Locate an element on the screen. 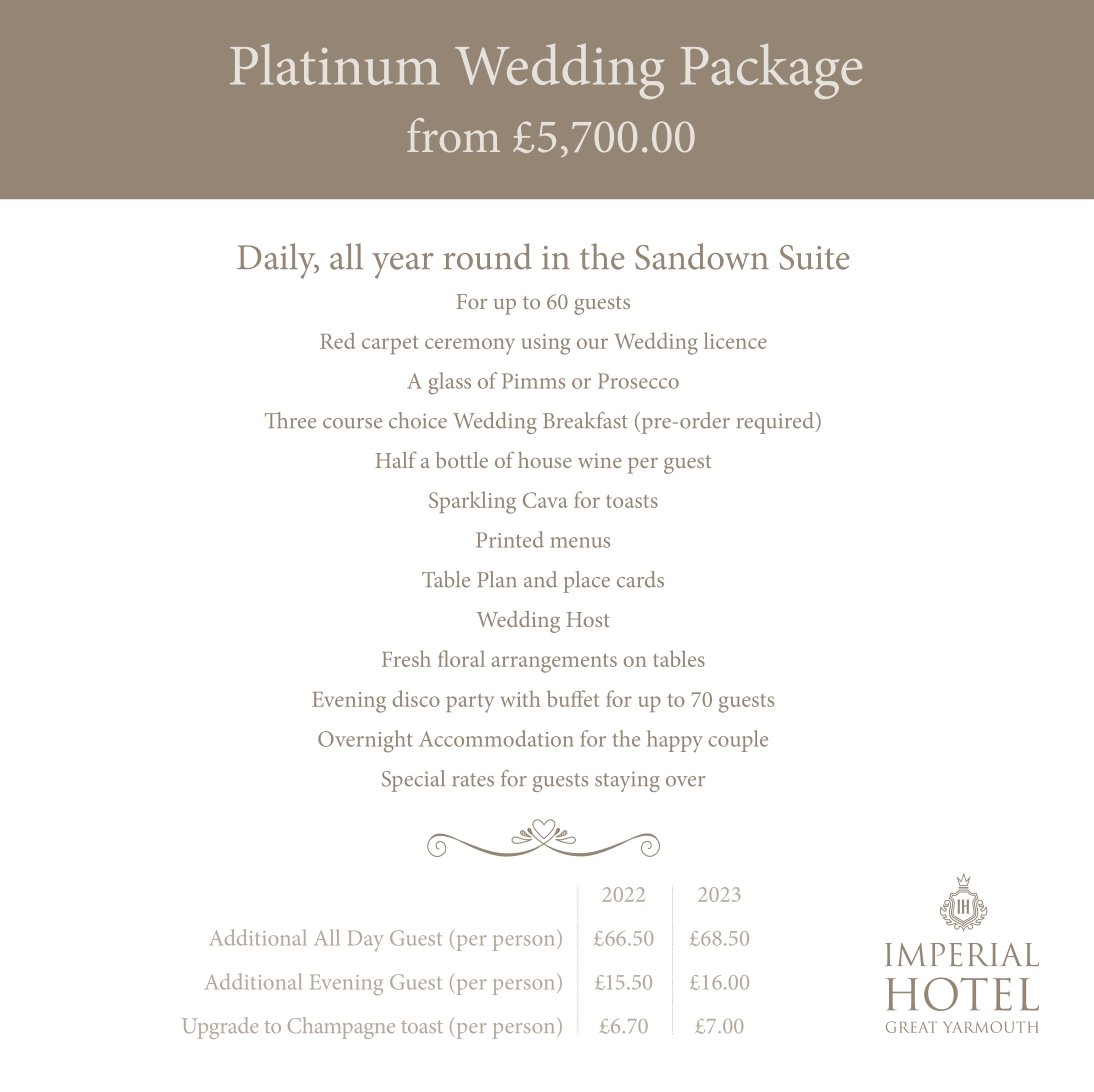 The image size is (1094, 1092). Package is located at coordinates (771, 71).
